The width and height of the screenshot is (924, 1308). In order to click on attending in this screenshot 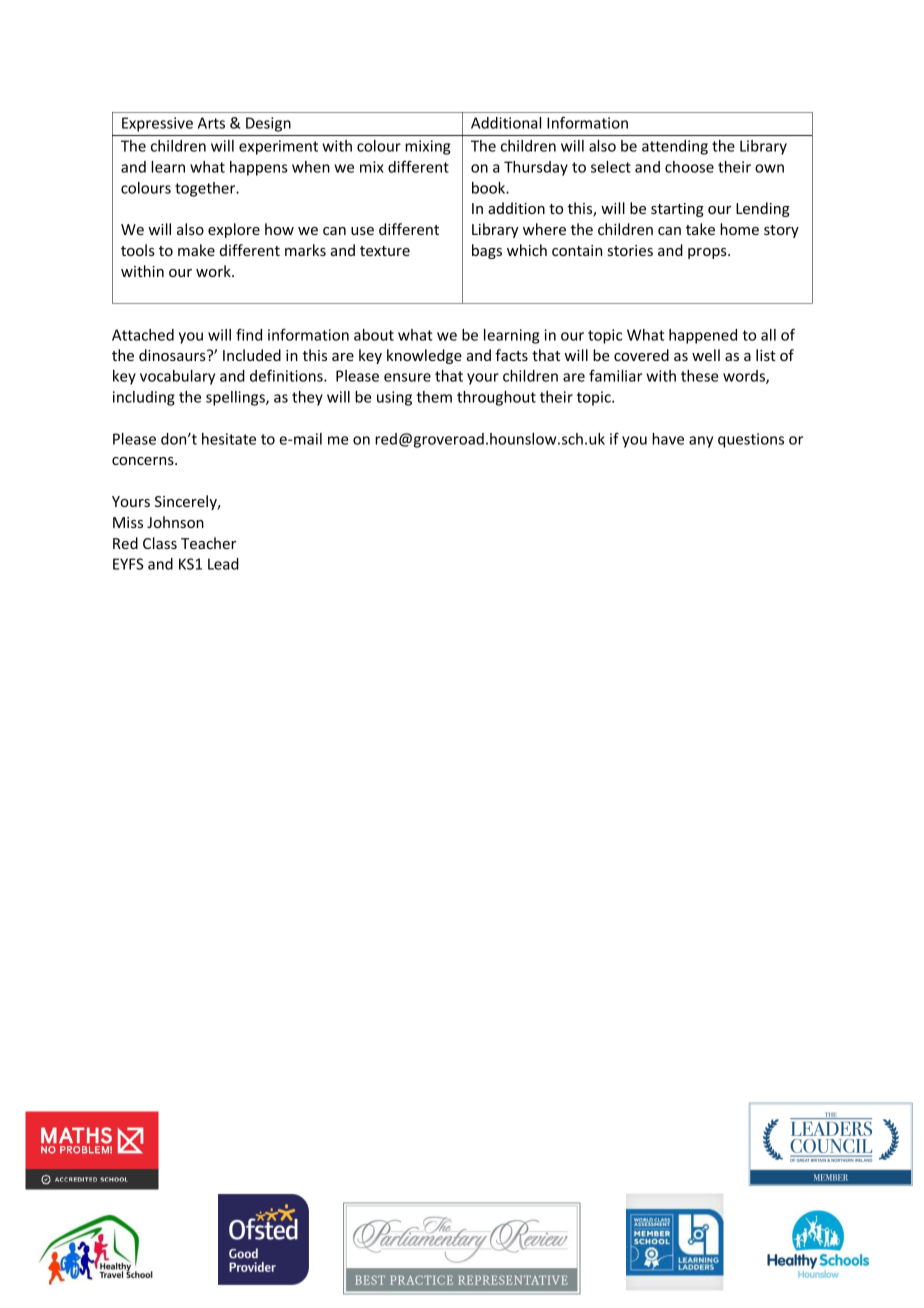, I will do `click(675, 147)`.
